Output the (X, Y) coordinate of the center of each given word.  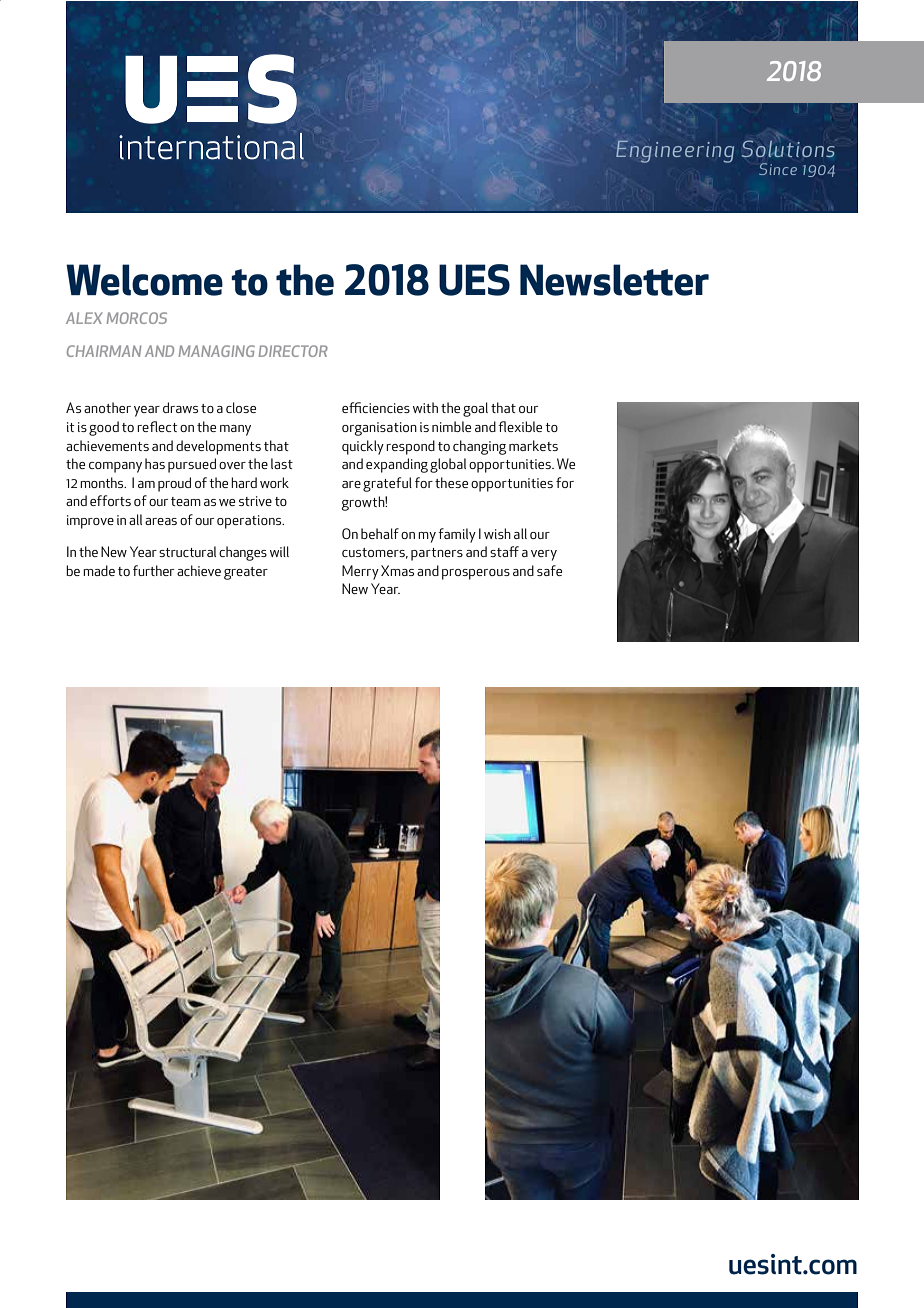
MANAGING (217, 351)
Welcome (144, 280)
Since (778, 169)
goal (475, 409)
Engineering (675, 151)
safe (549, 570)
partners (437, 554)
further (153, 570)
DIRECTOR (293, 351)
